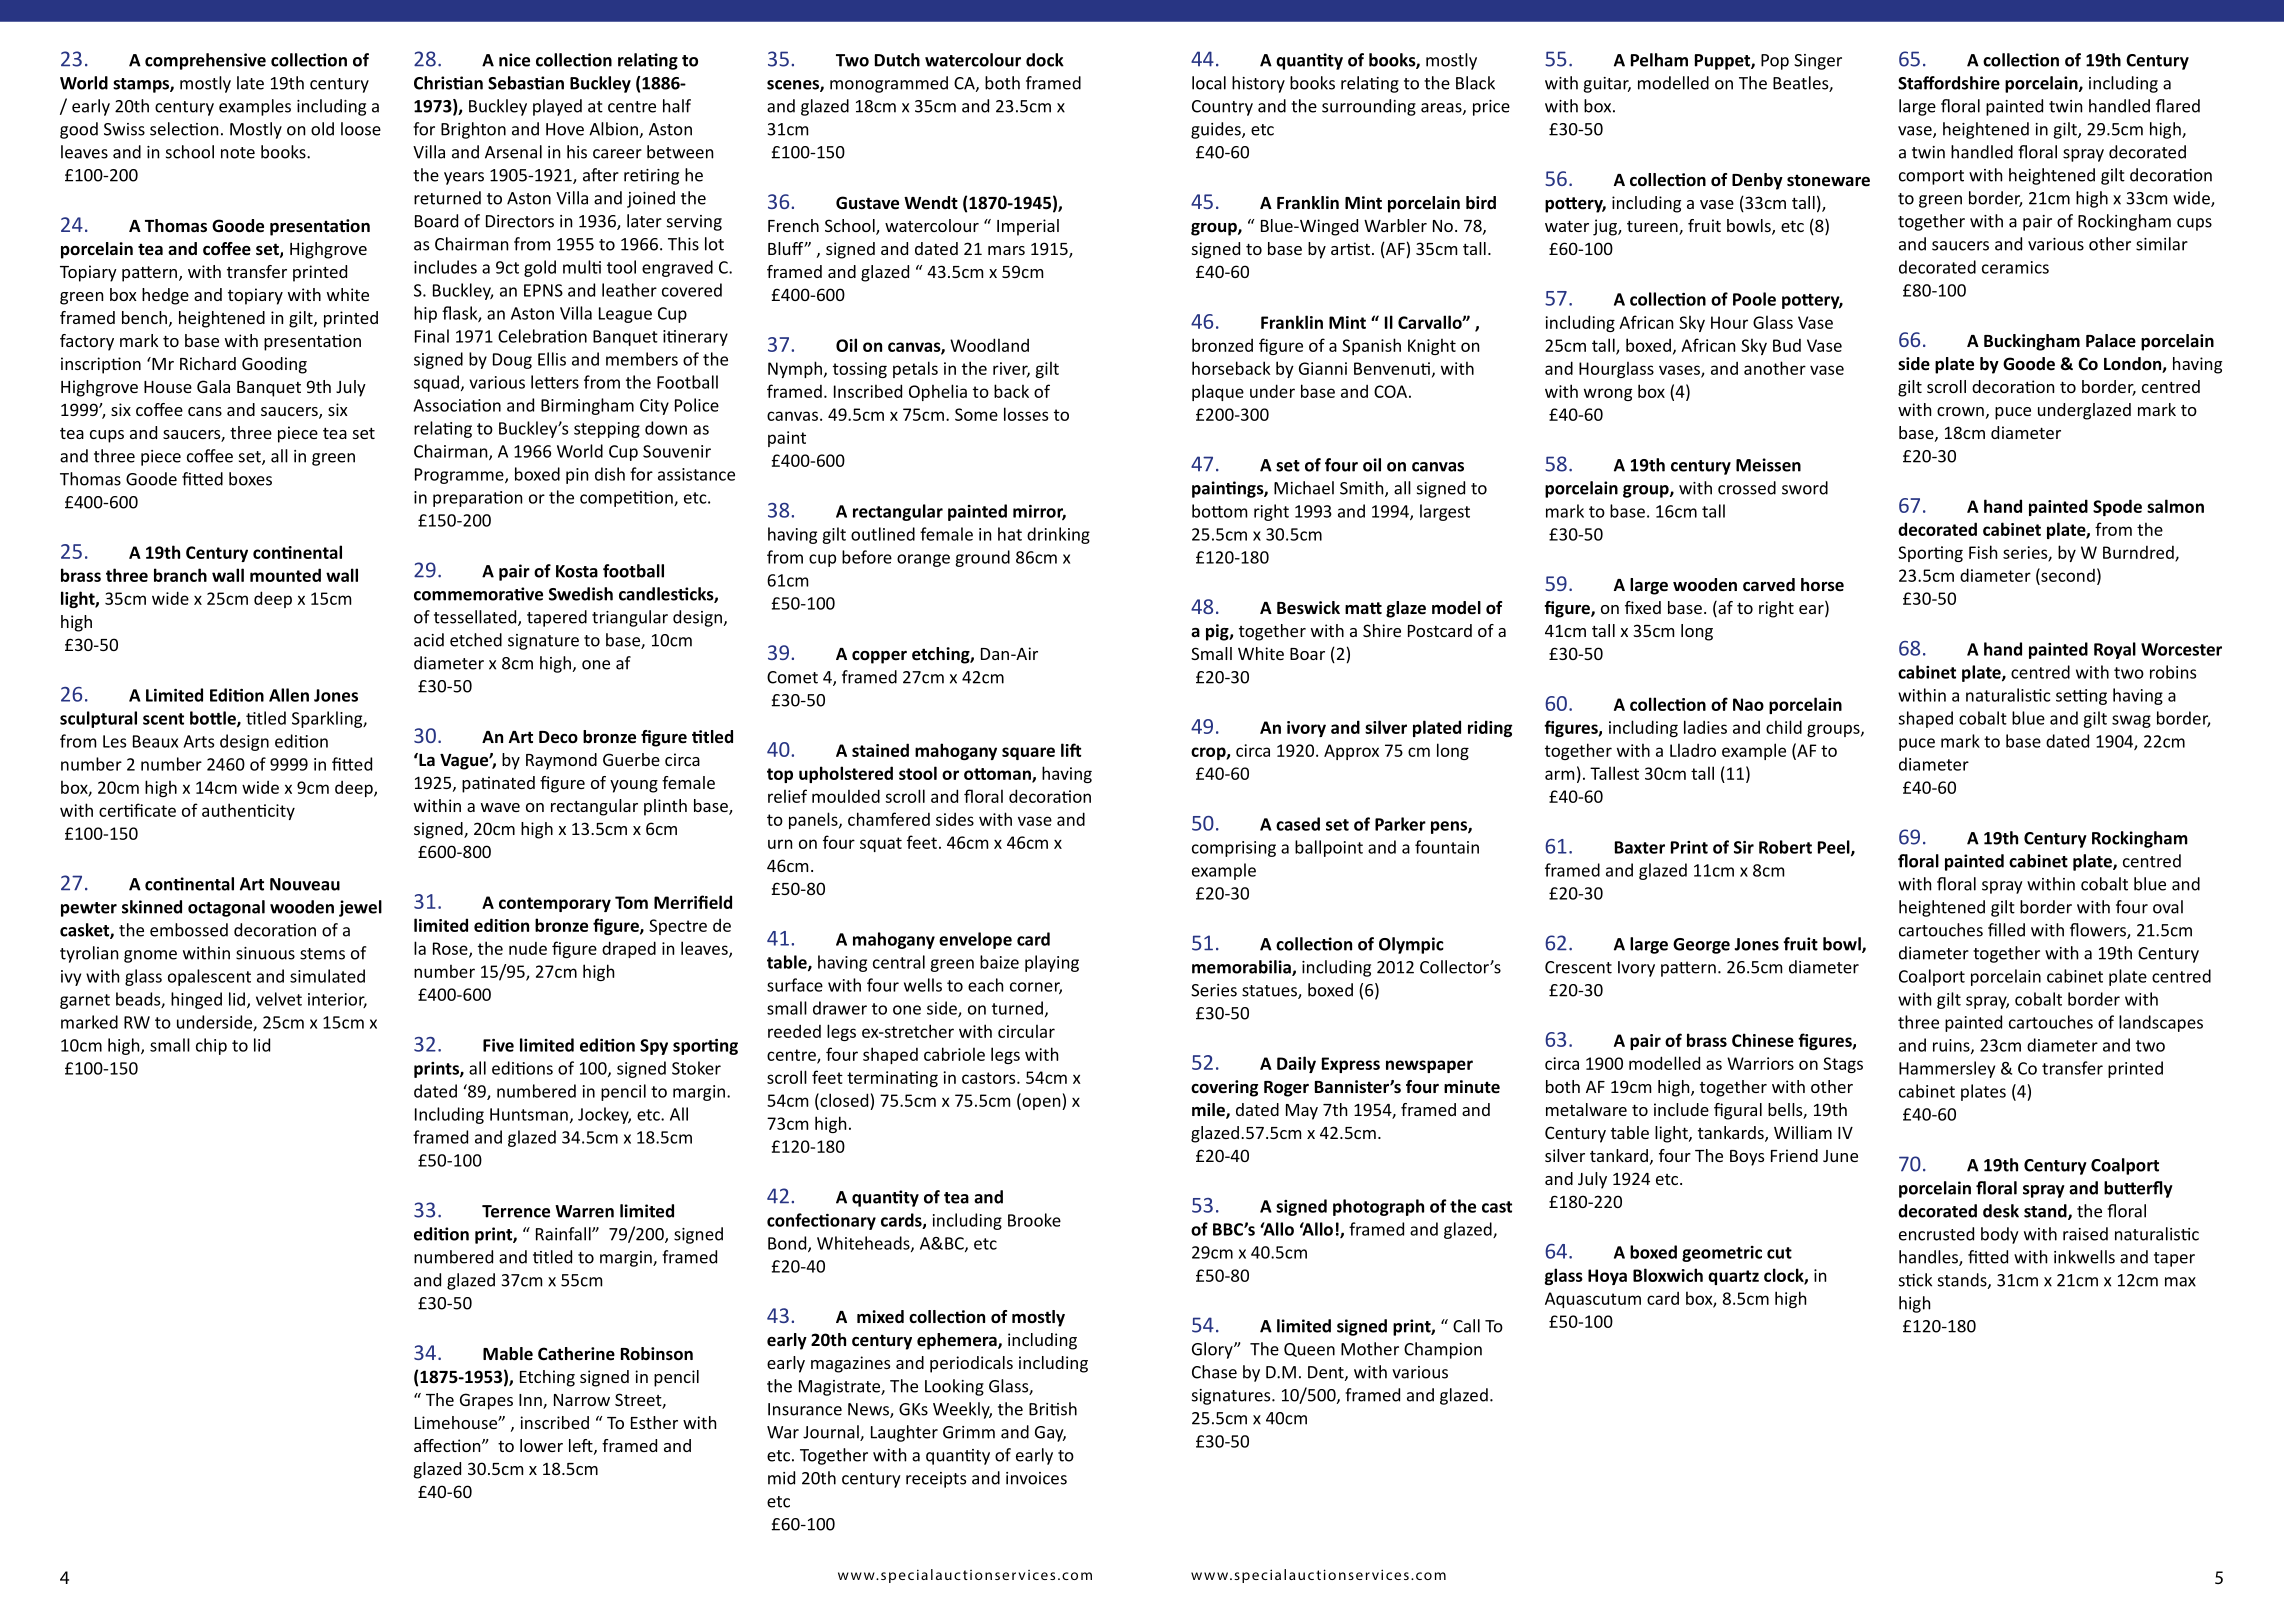  I want to click on mounted, so click(285, 575).
